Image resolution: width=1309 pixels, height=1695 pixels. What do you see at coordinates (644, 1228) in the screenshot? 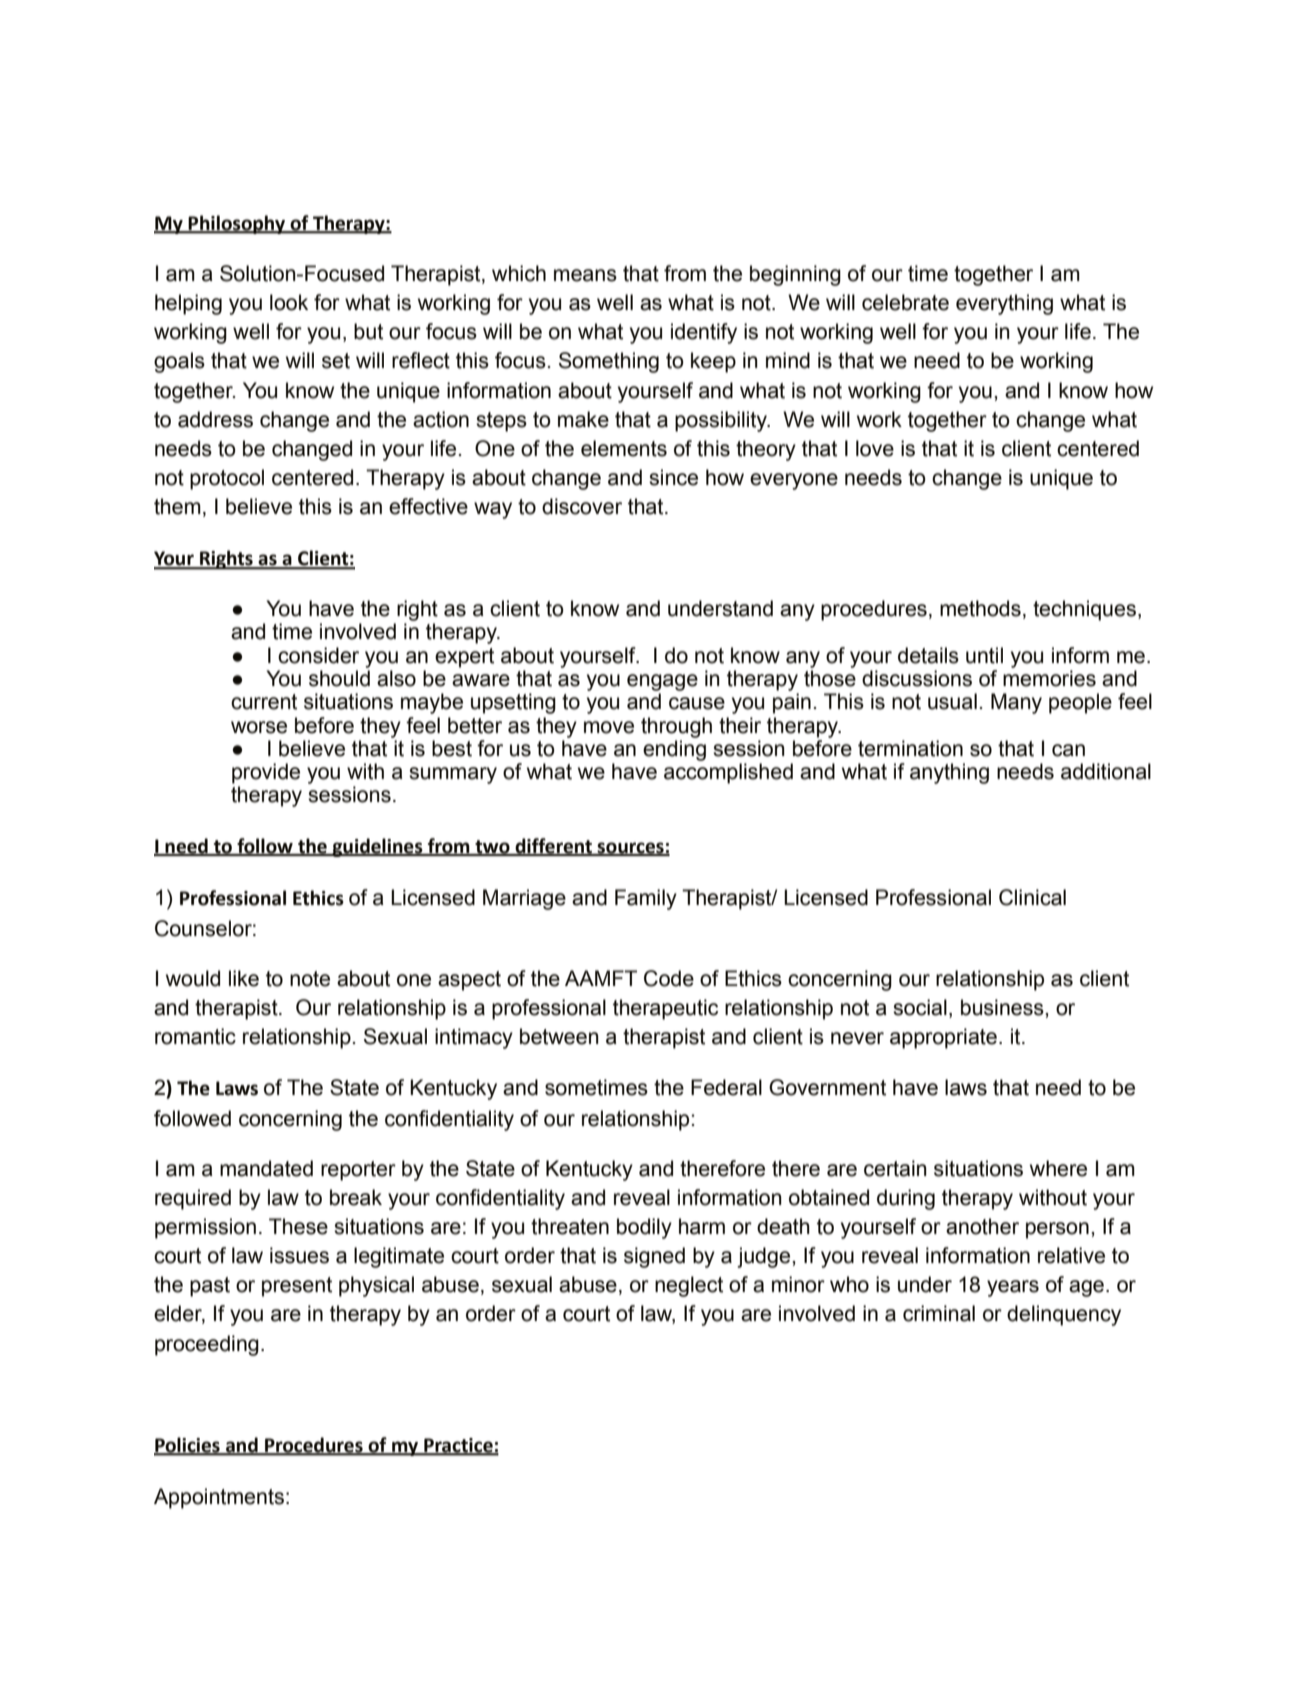
I see `bodily` at bounding box center [644, 1228].
